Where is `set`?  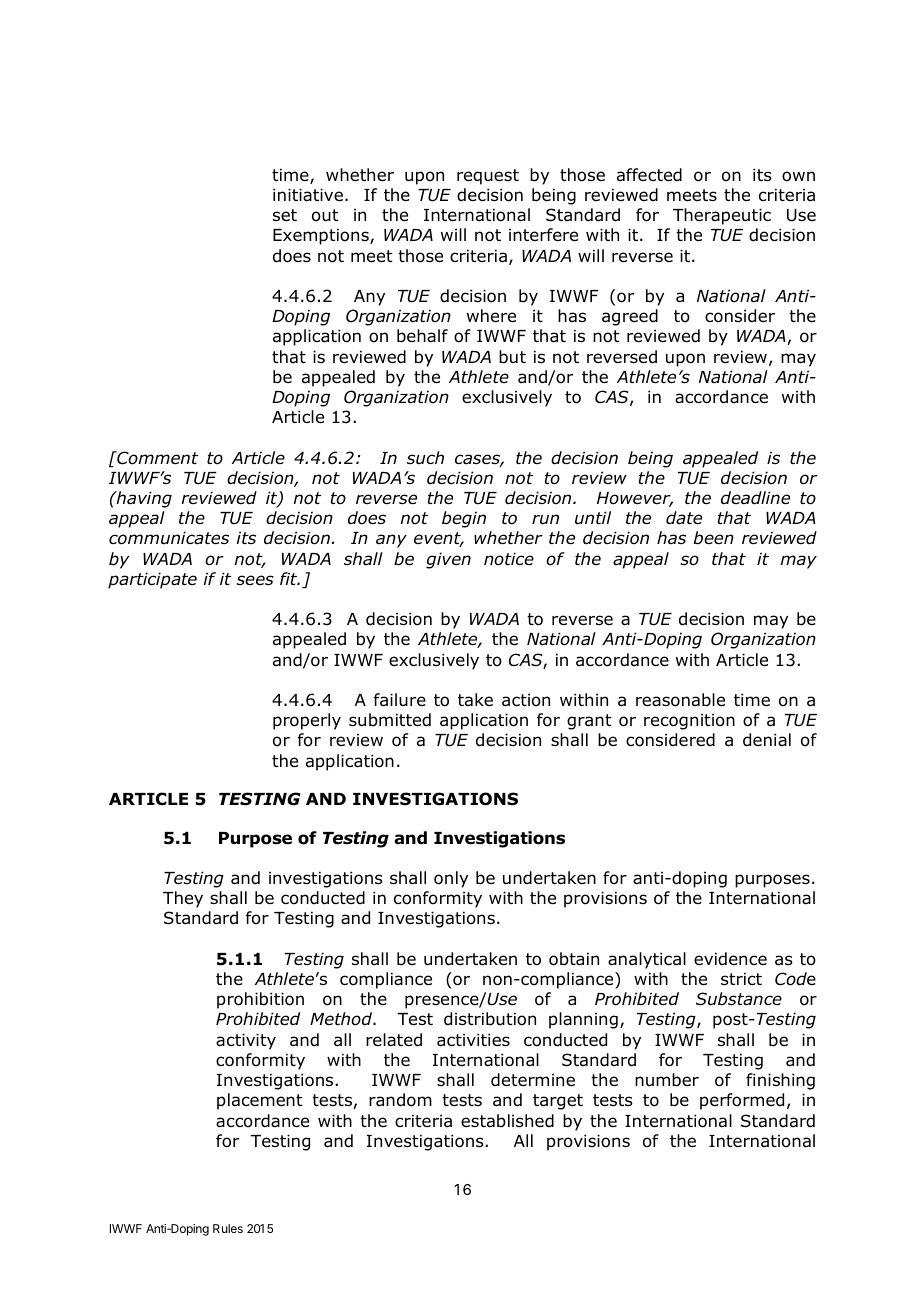
set is located at coordinates (285, 215).
